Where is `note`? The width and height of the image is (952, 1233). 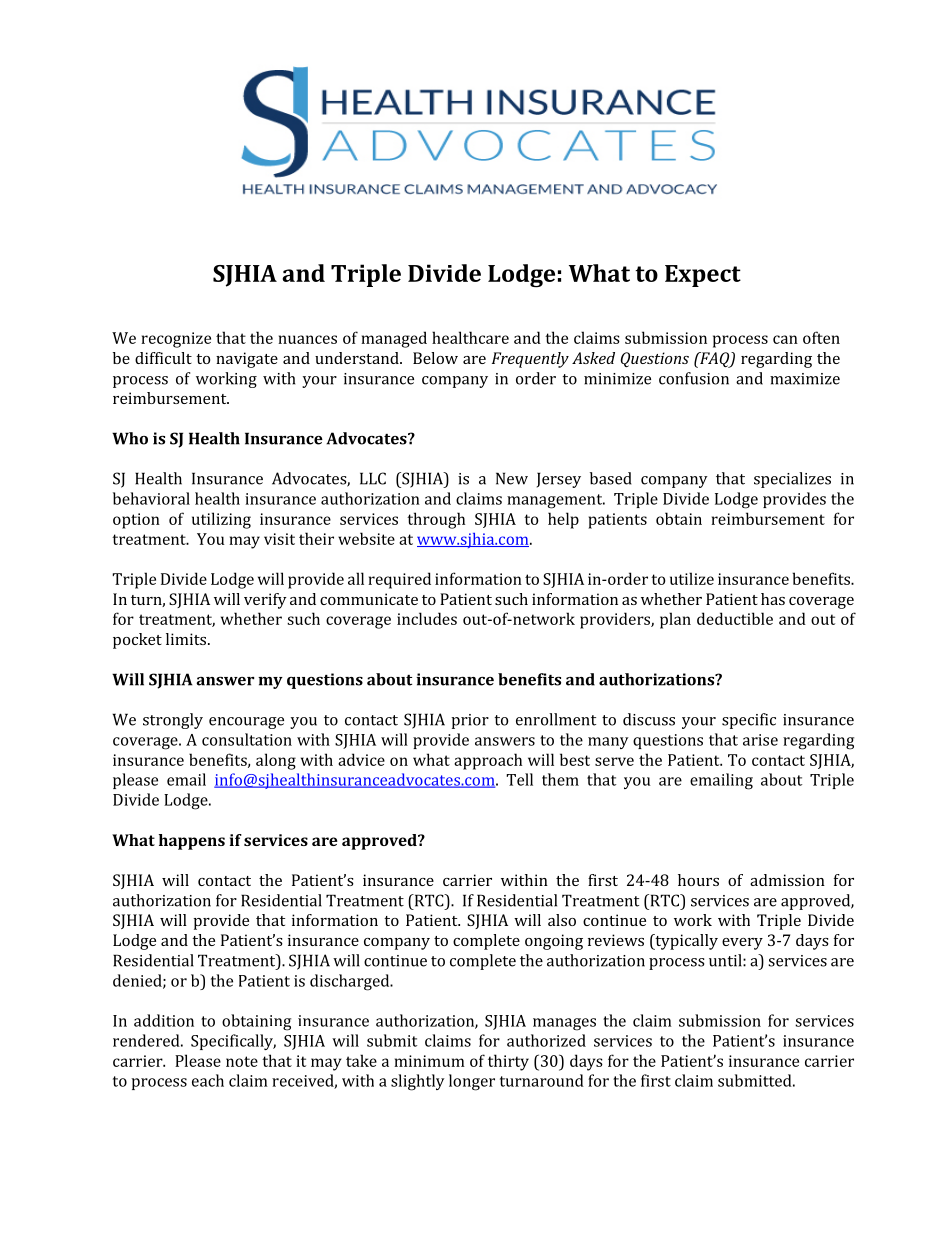 note is located at coordinates (242, 1061).
